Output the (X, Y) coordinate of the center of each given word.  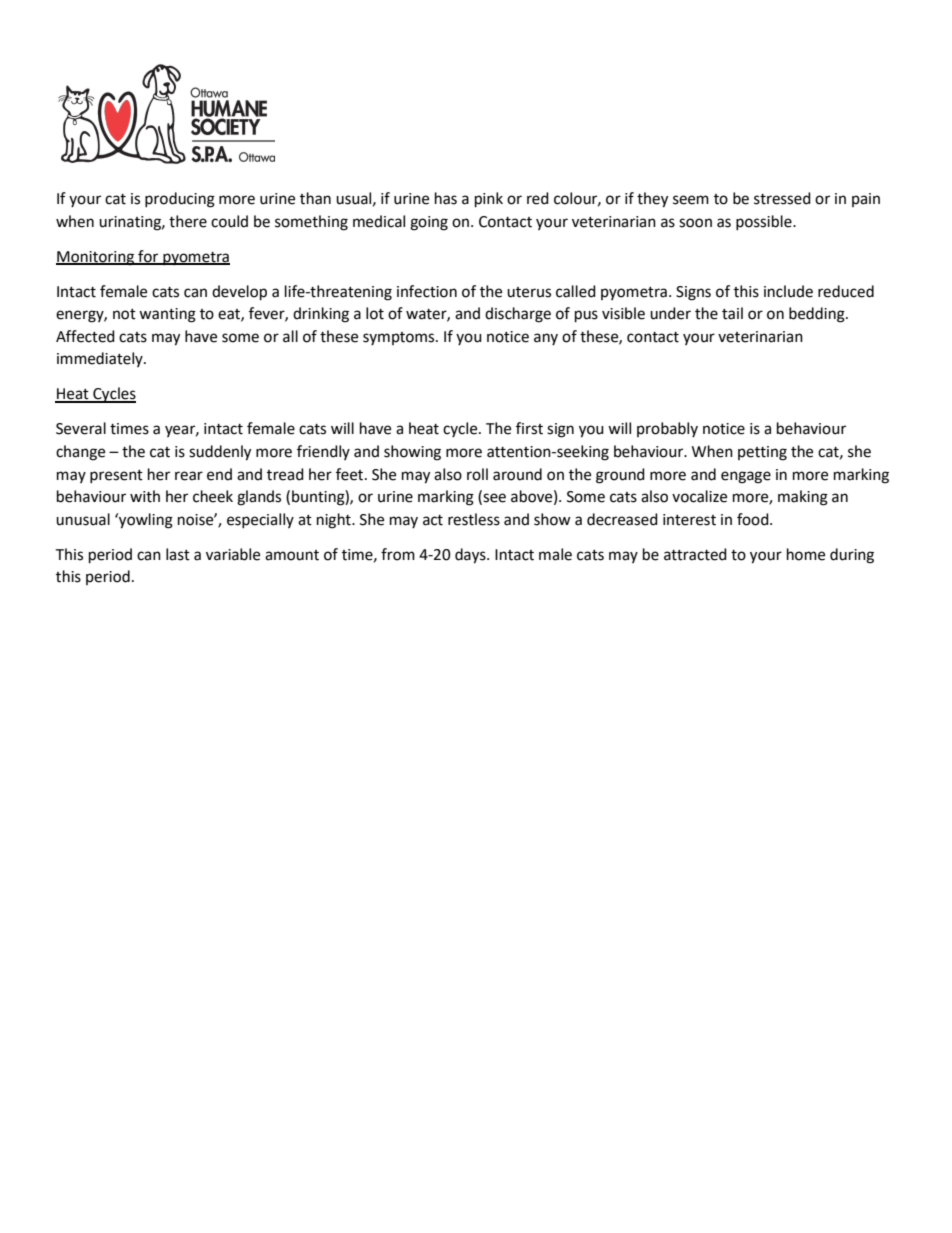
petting (762, 453)
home (806, 554)
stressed (782, 198)
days (471, 556)
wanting (167, 315)
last (178, 554)
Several (81, 428)
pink (489, 200)
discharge (518, 315)
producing (180, 200)
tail (732, 313)
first (529, 428)
